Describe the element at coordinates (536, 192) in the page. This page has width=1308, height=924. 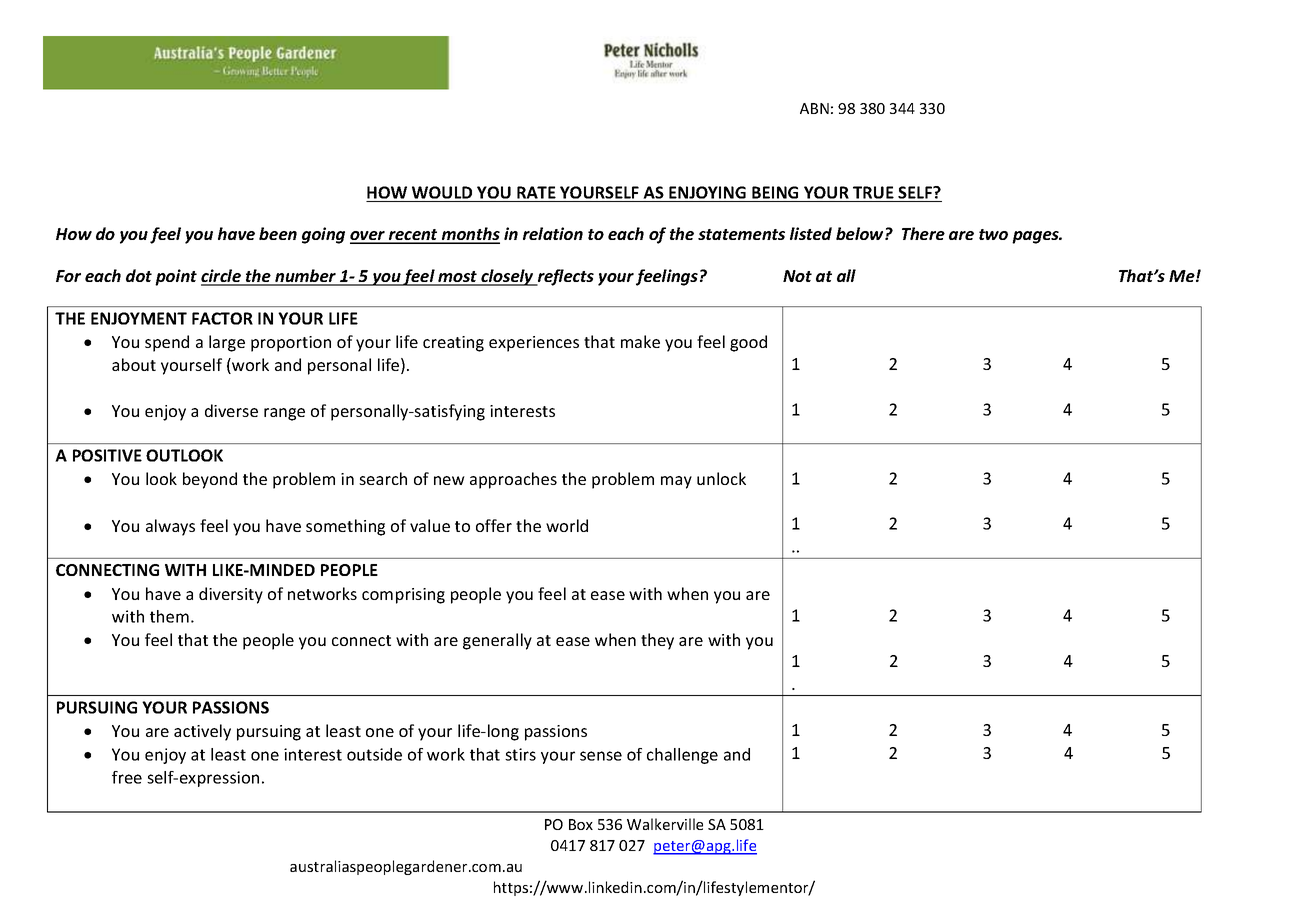
I see `RATE` at that location.
